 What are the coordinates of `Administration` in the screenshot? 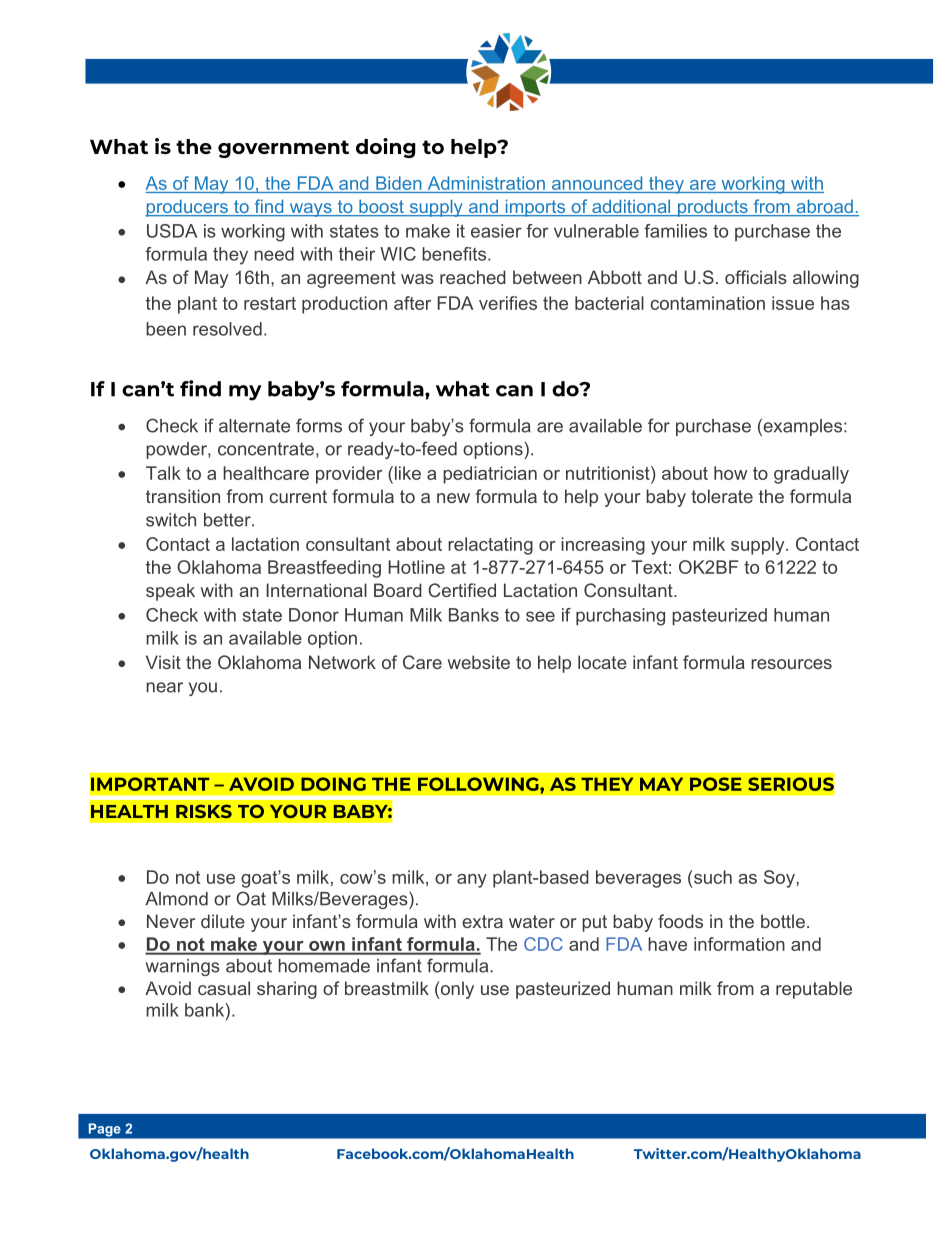 It's located at (486, 183).
